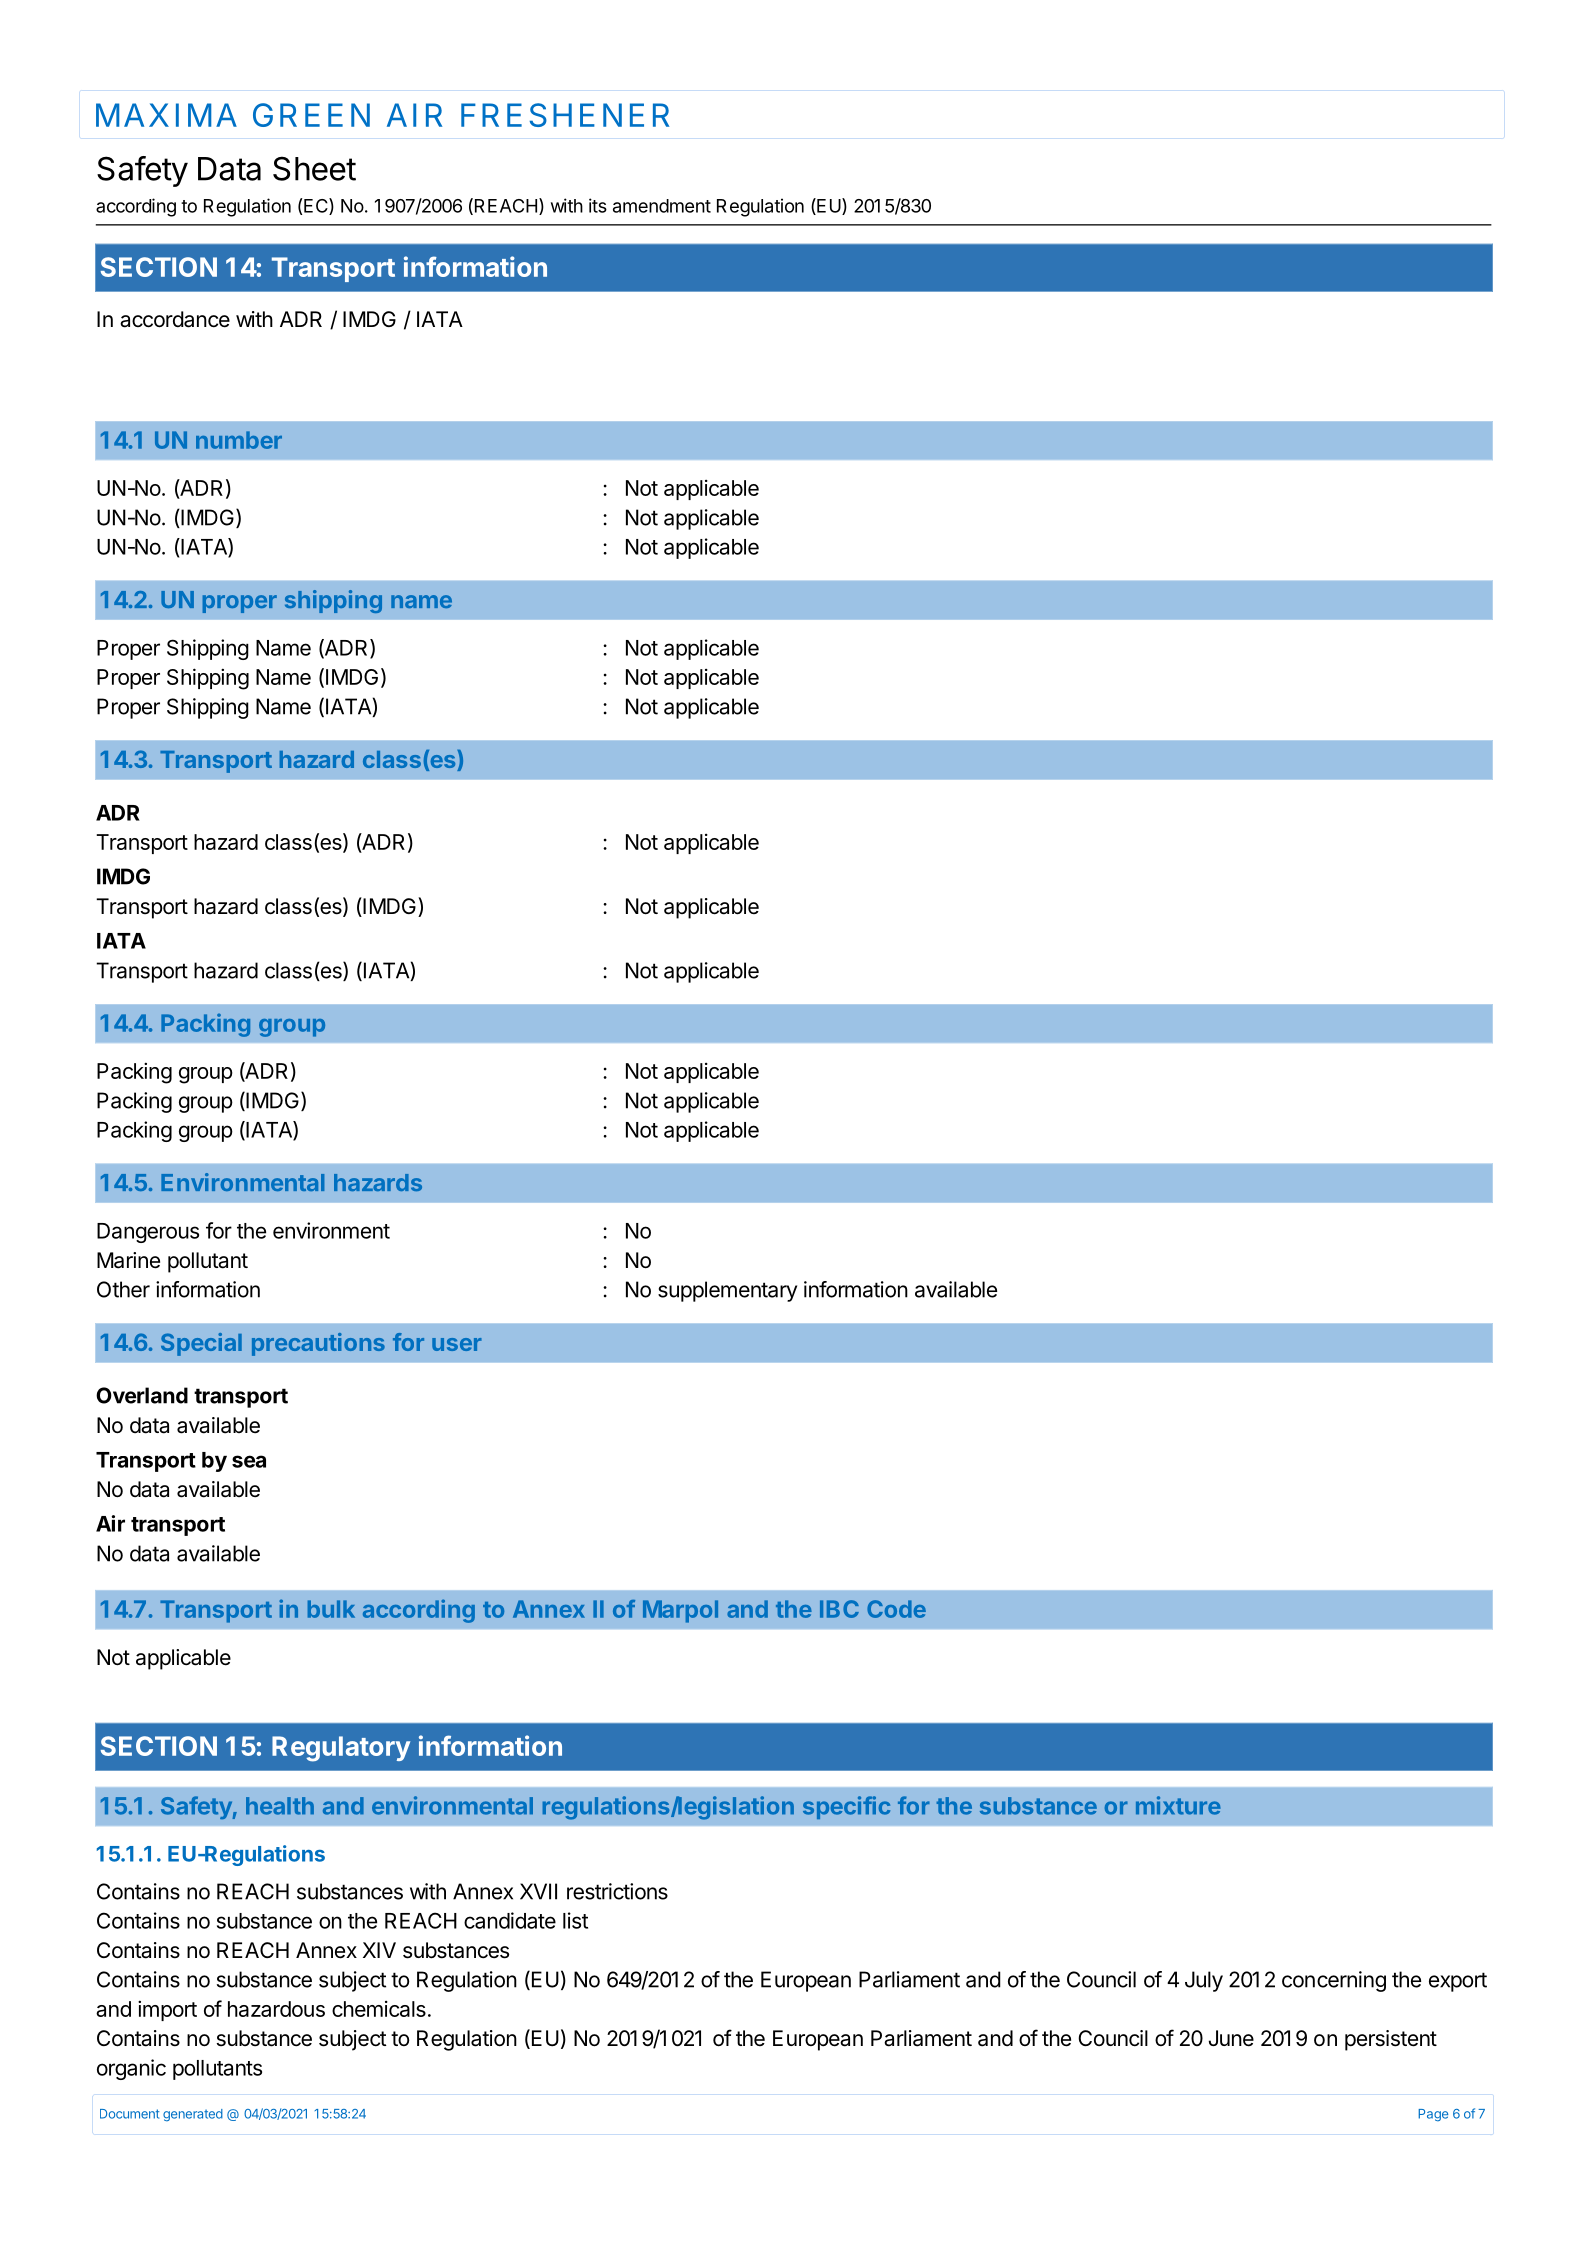 This screenshot has height=2241, width=1584. Describe the element at coordinates (379, 2009) in the screenshot. I see `chemicals` at that location.
